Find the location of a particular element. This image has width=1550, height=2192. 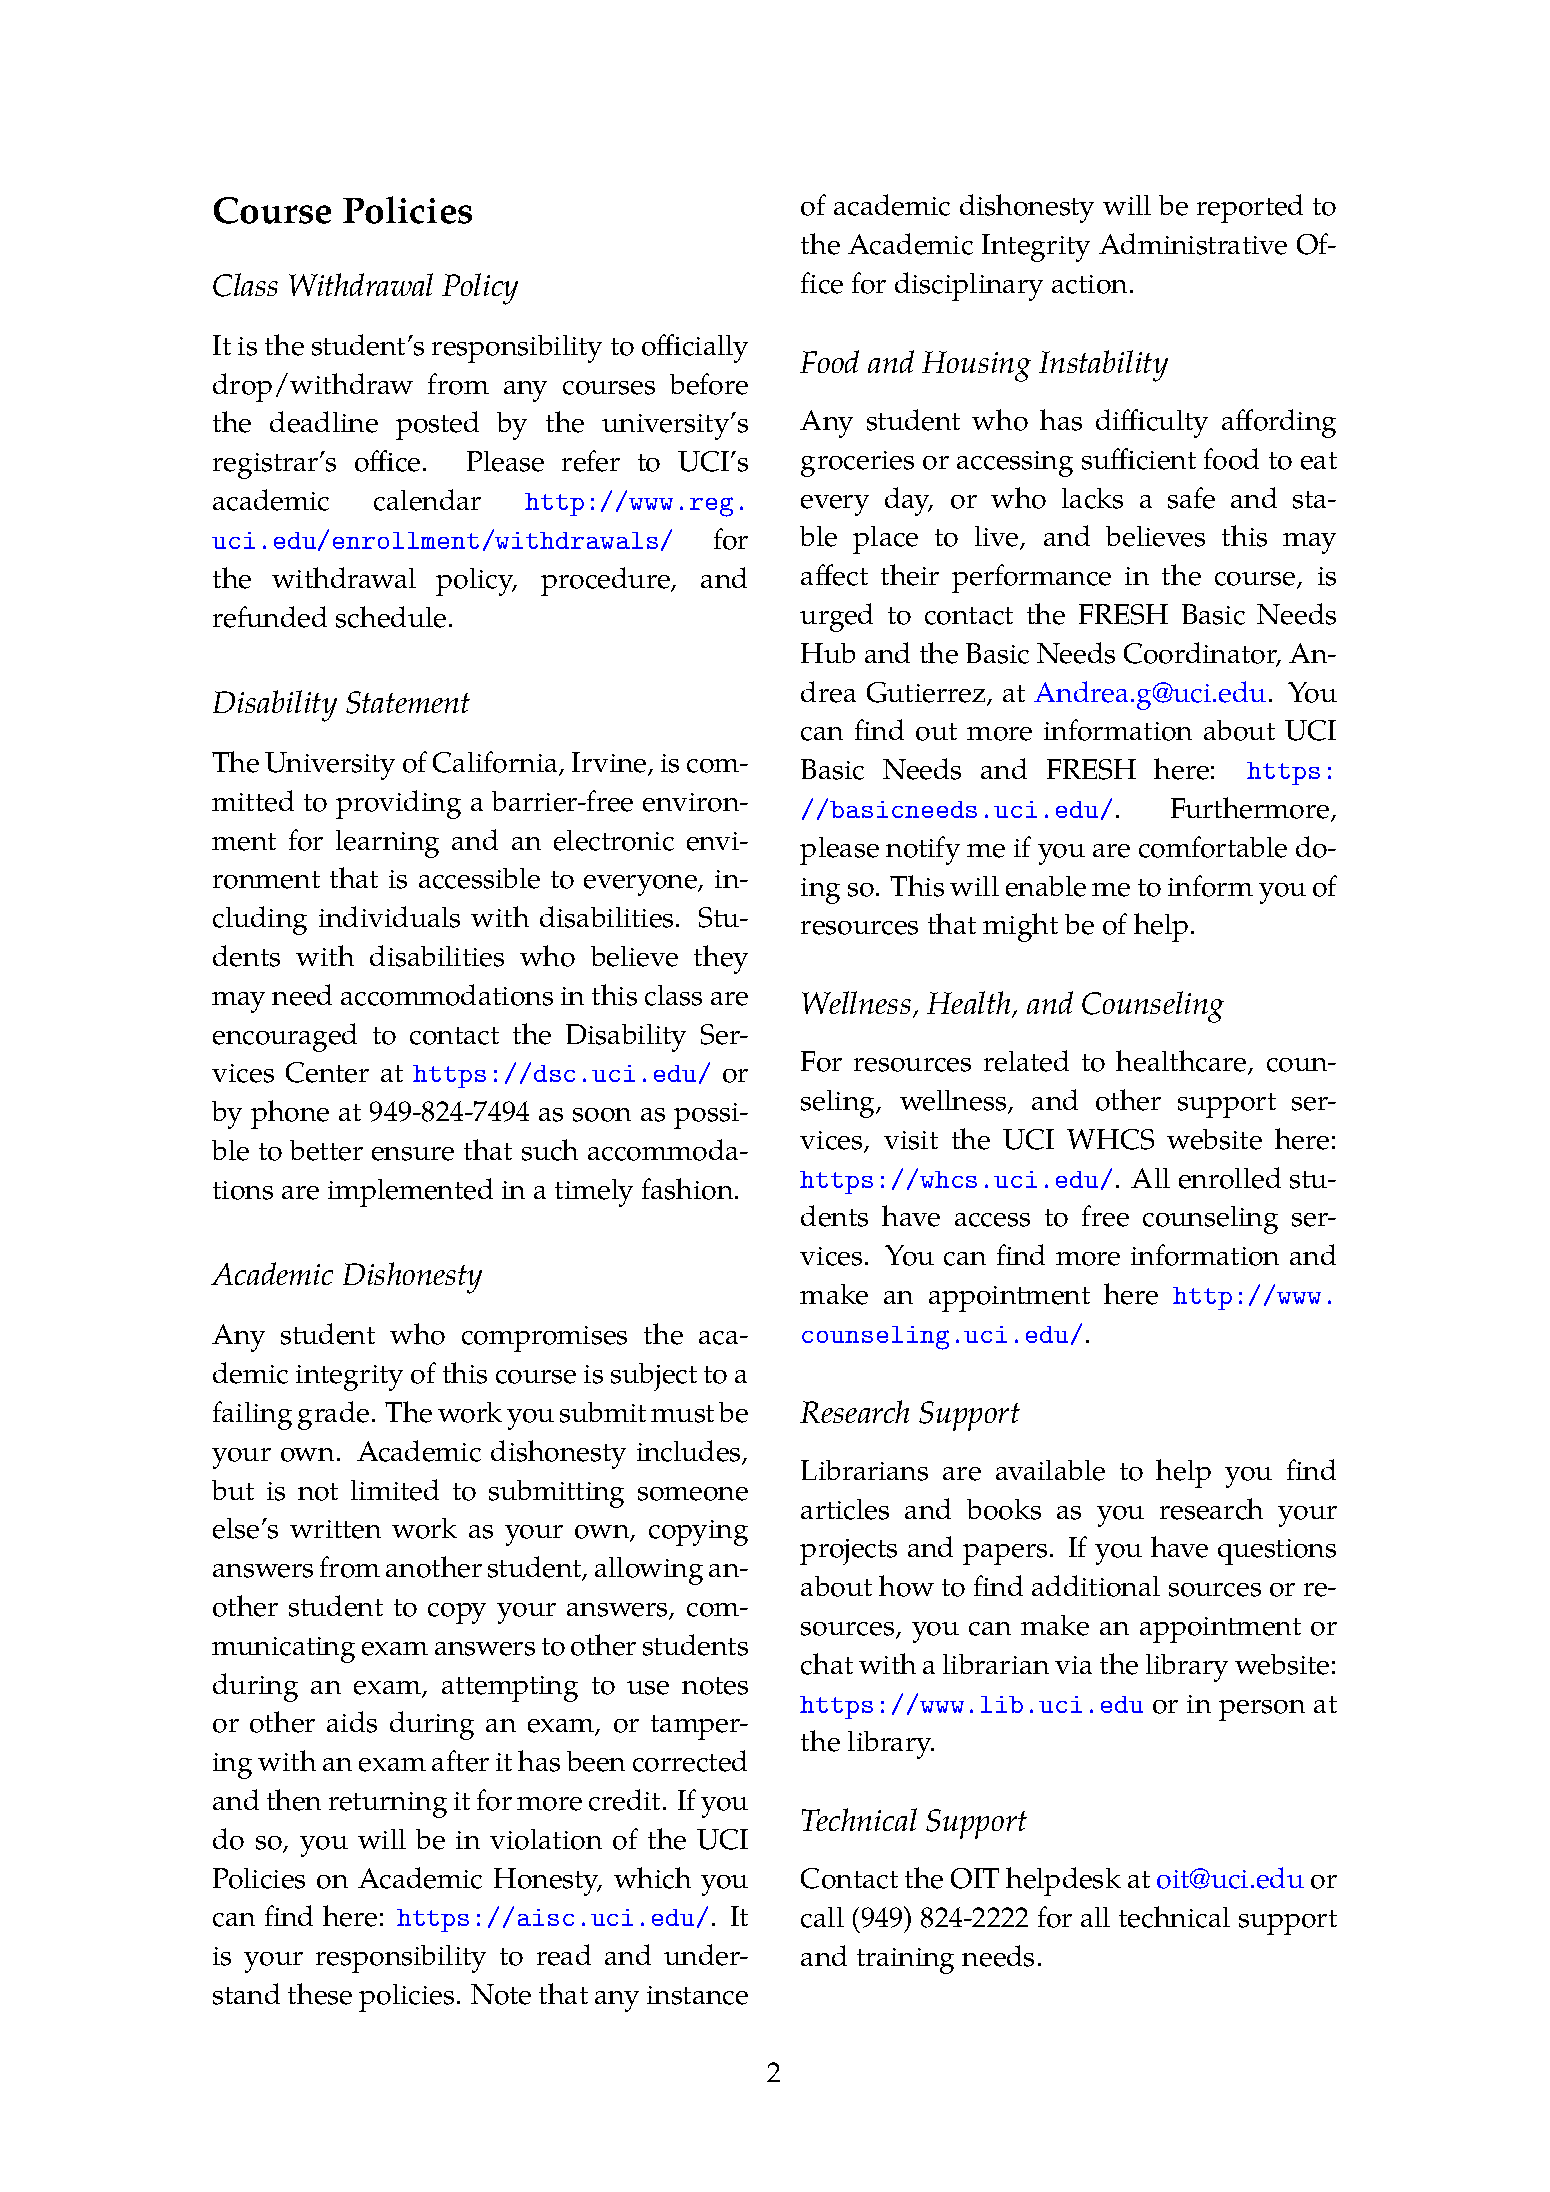

enrolled is located at coordinates (1230, 1178).
